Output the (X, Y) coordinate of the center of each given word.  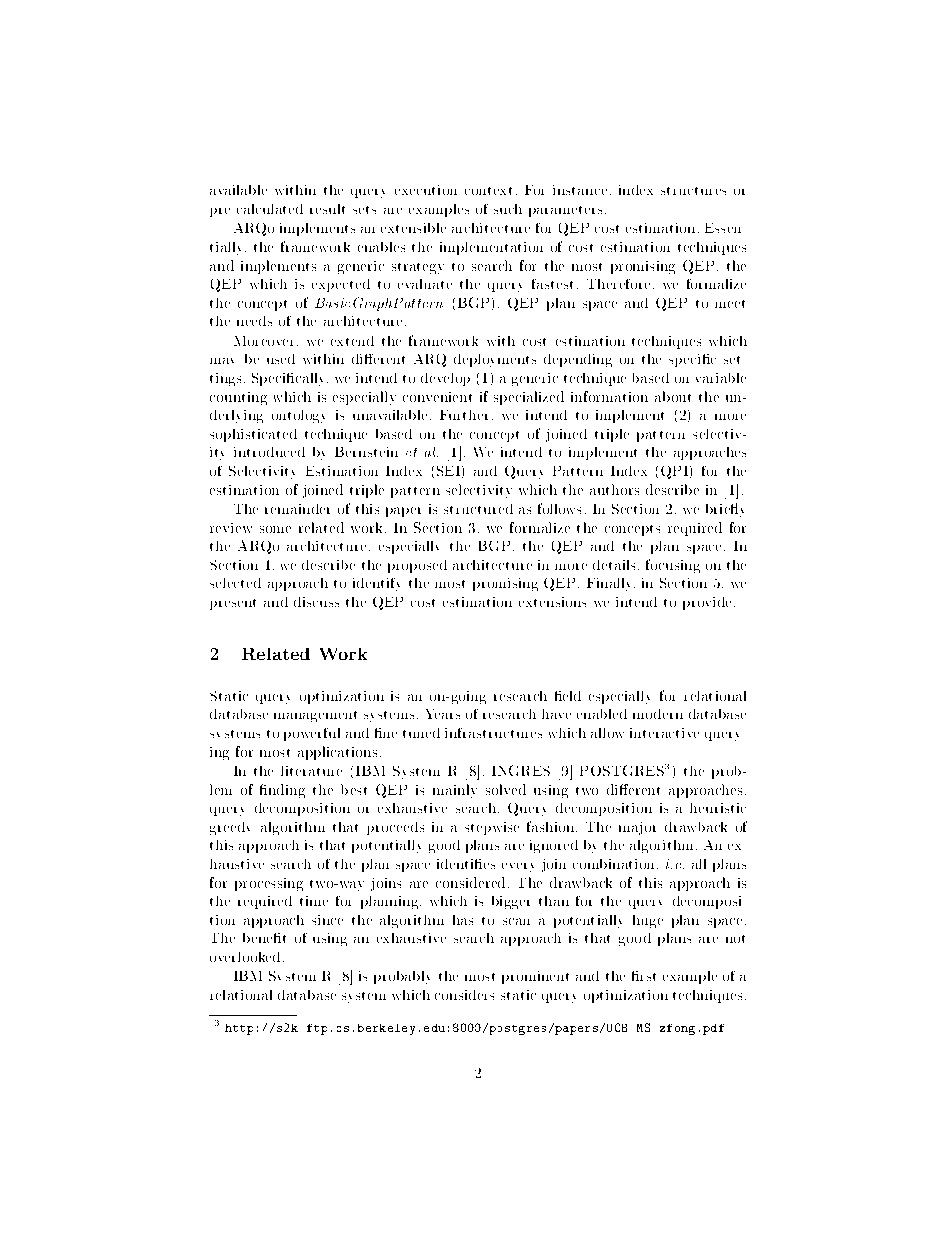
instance (580, 190)
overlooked (245, 957)
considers (464, 995)
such (508, 209)
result (327, 209)
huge (648, 921)
